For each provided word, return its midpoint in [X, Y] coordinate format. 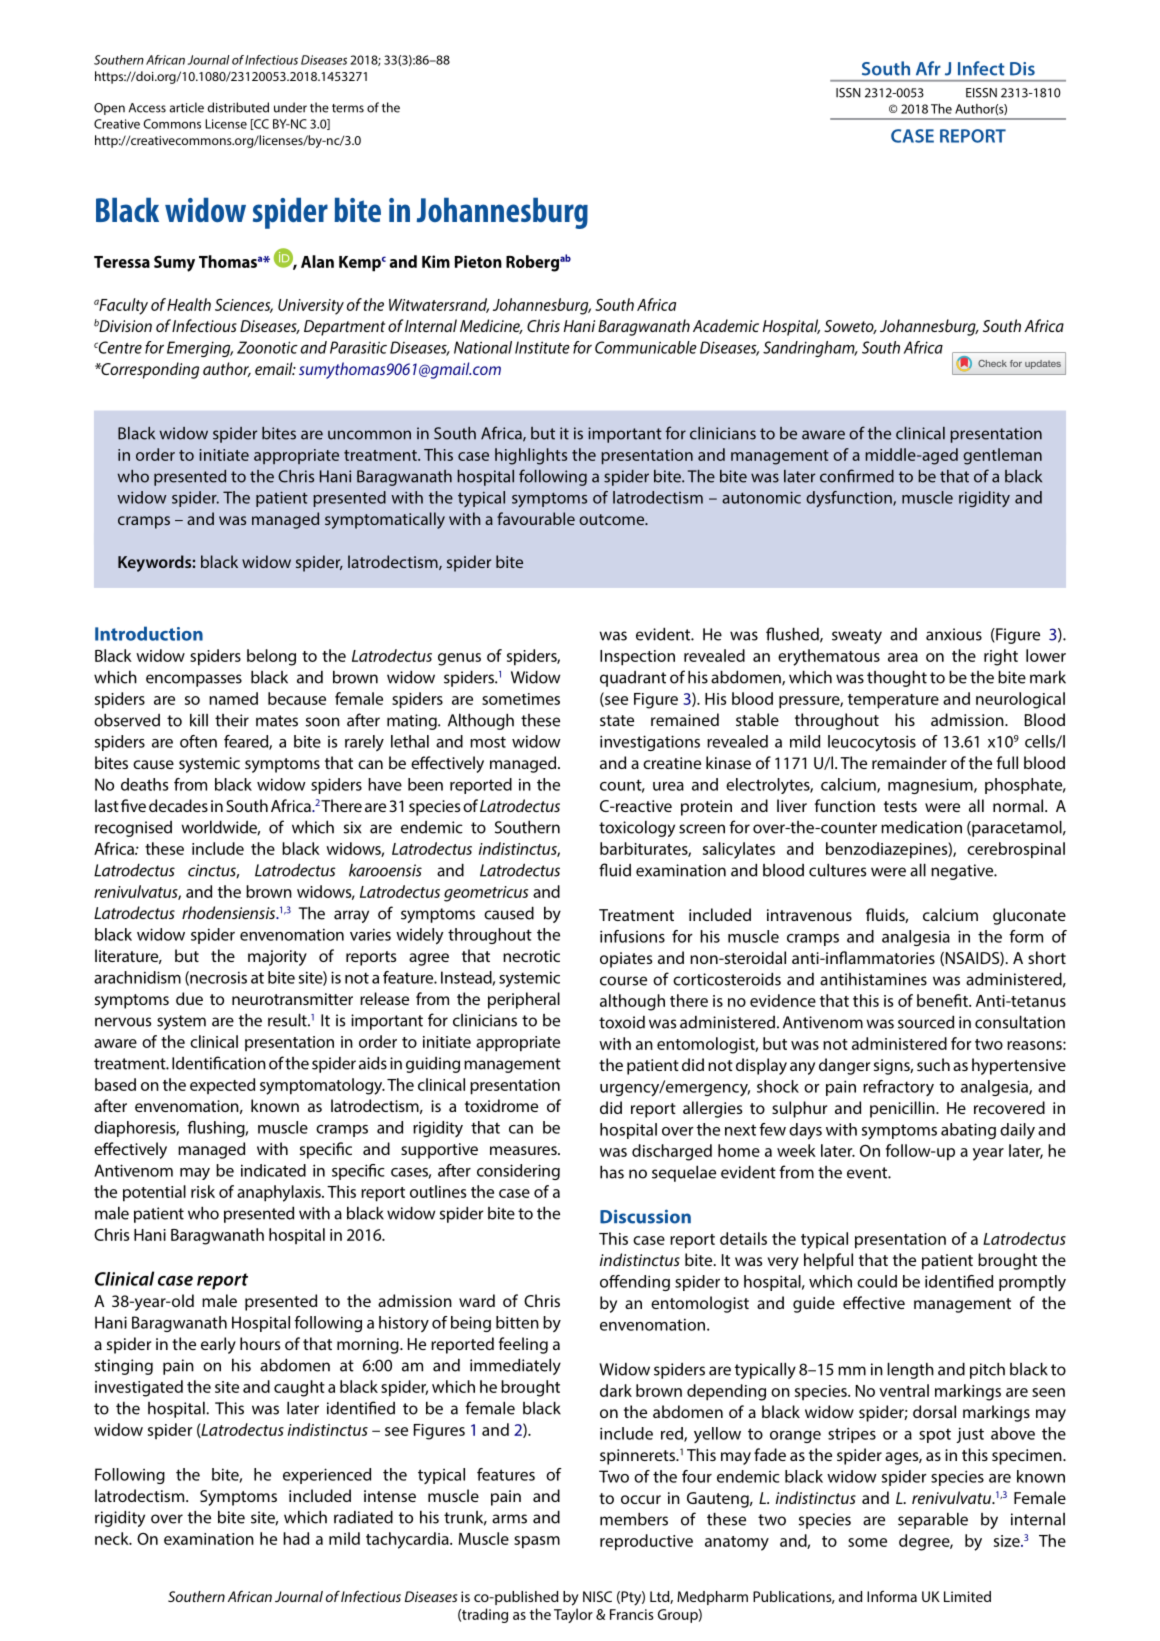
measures [524, 1150]
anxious [954, 634]
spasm [537, 1542]
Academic [726, 325]
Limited [967, 1596]
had [296, 1538]
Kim [436, 261]
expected [222, 1086]
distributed [238, 107]
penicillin [903, 1109]
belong [271, 657]
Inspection [637, 658]
